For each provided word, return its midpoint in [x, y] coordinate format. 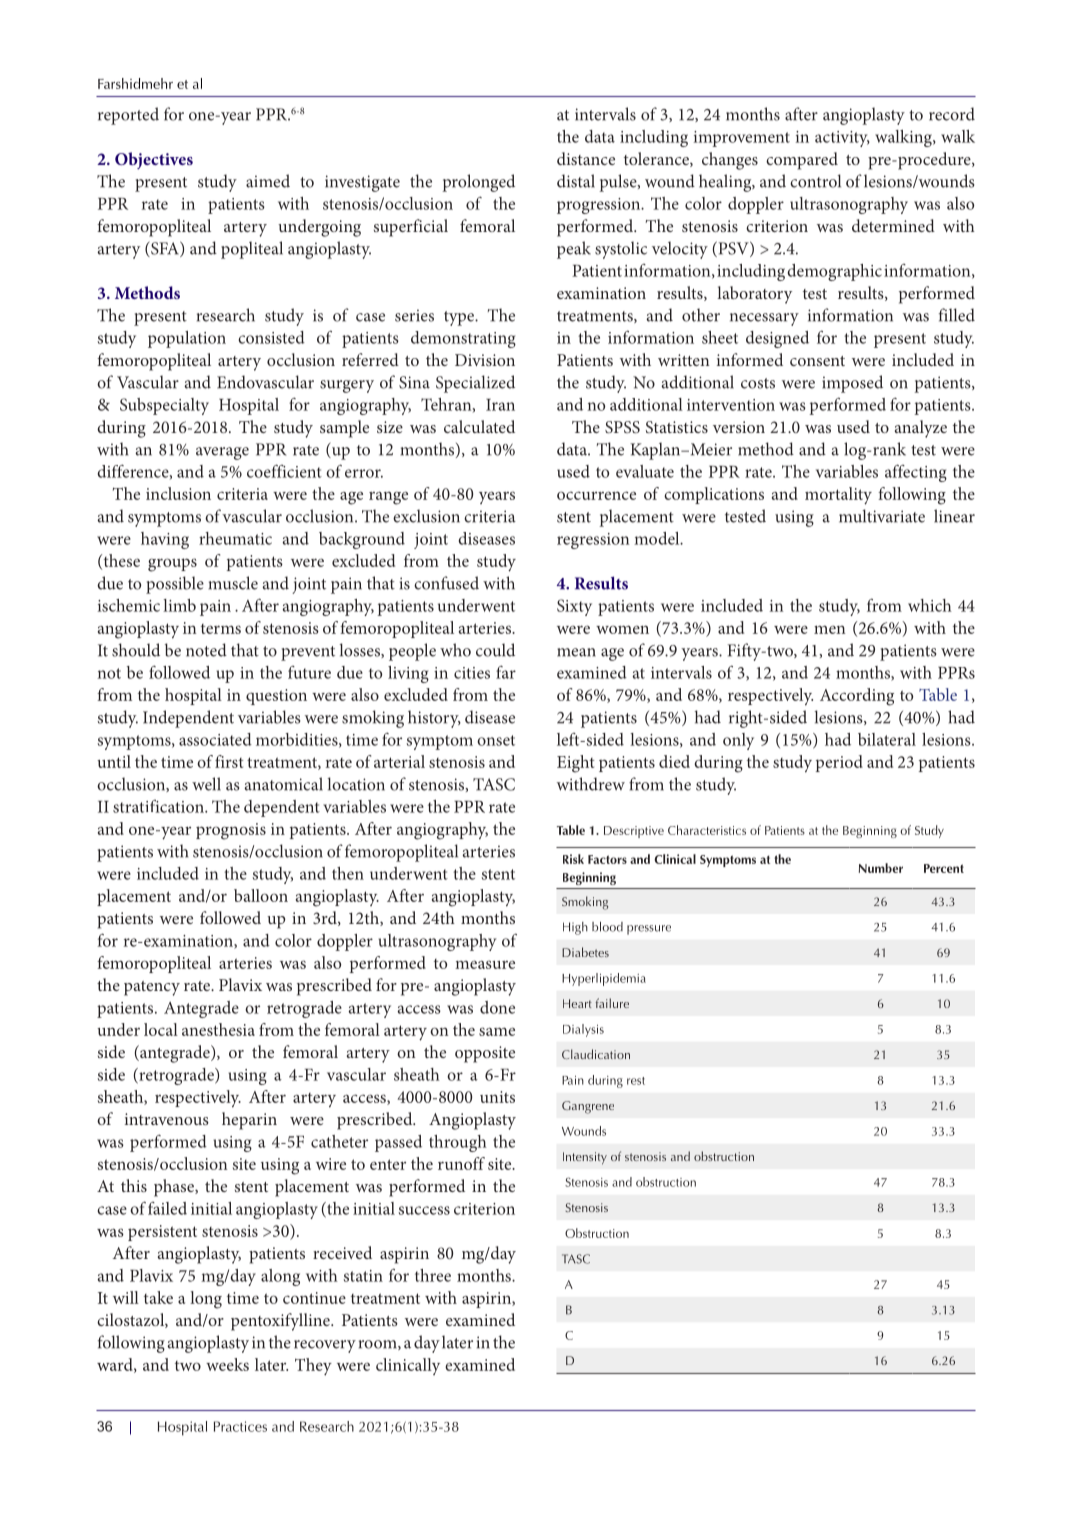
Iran [500, 405]
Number [881, 868]
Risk [573, 859]
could [495, 650]
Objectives [154, 160]
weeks [227, 1364]
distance [586, 158]
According [857, 697]
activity [842, 139]
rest [636, 1081]
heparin [249, 1121]
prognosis [231, 831]
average [222, 453]
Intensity [585, 1158]
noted [206, 650]
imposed [852, 384]
